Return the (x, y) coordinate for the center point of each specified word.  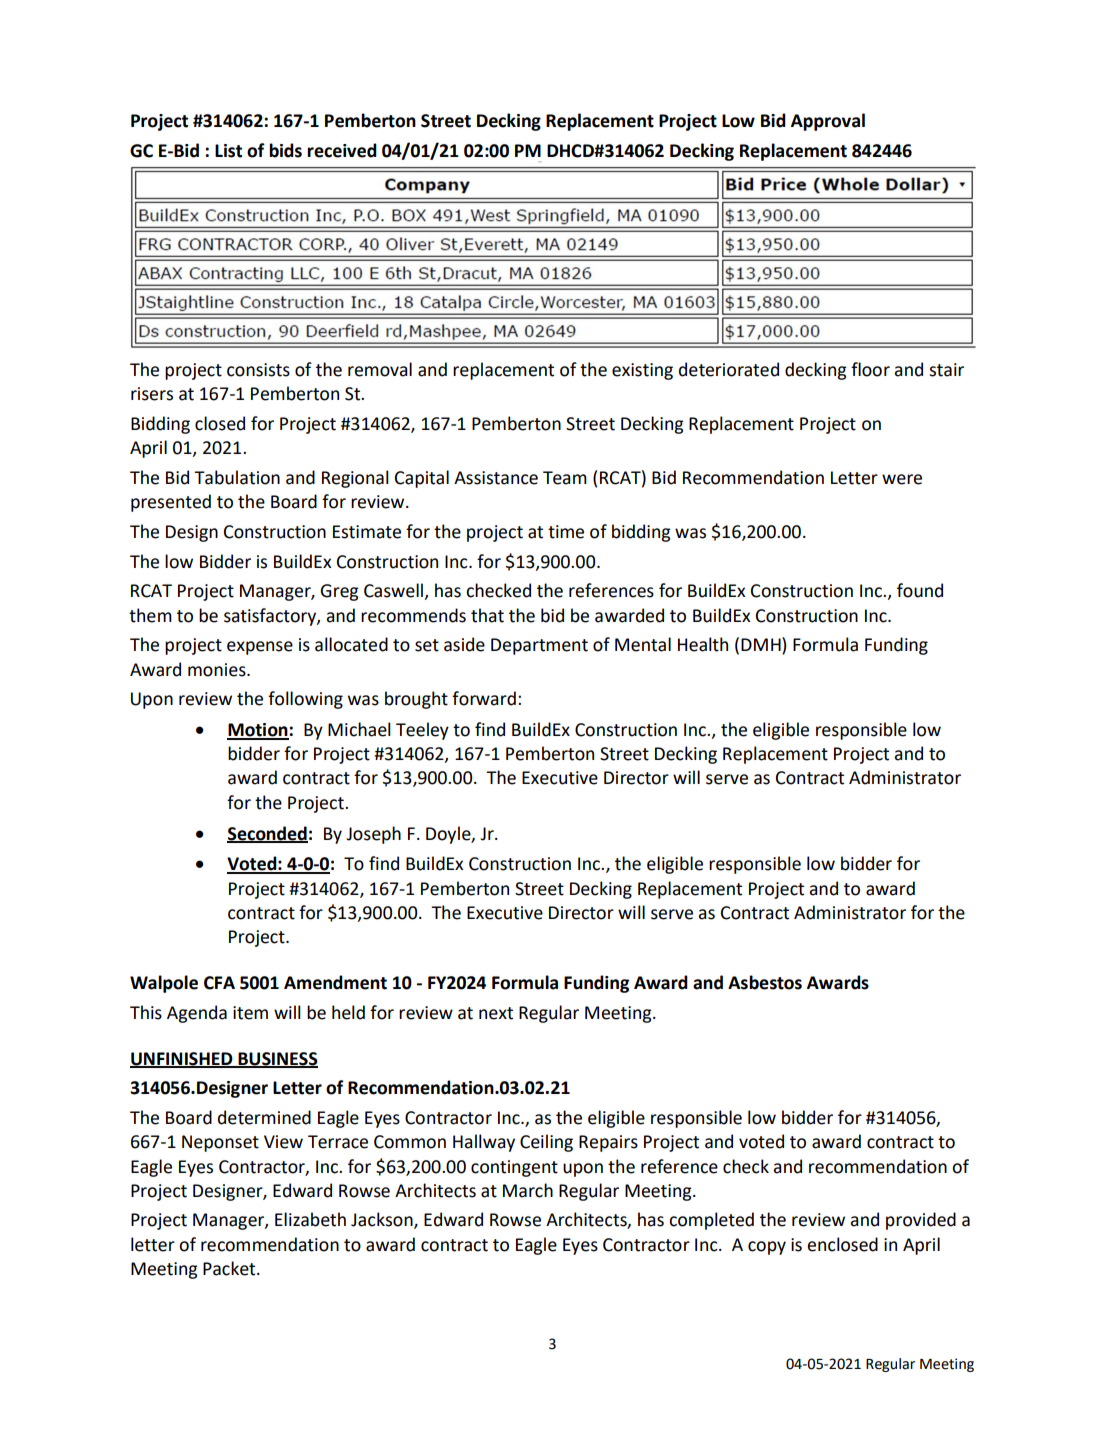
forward (484, 698)
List (228, 151)
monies (218, 670)
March (528, 1190)
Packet (230, 1268)
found (920, 590)
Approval (828, 122)
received (342, 150)
